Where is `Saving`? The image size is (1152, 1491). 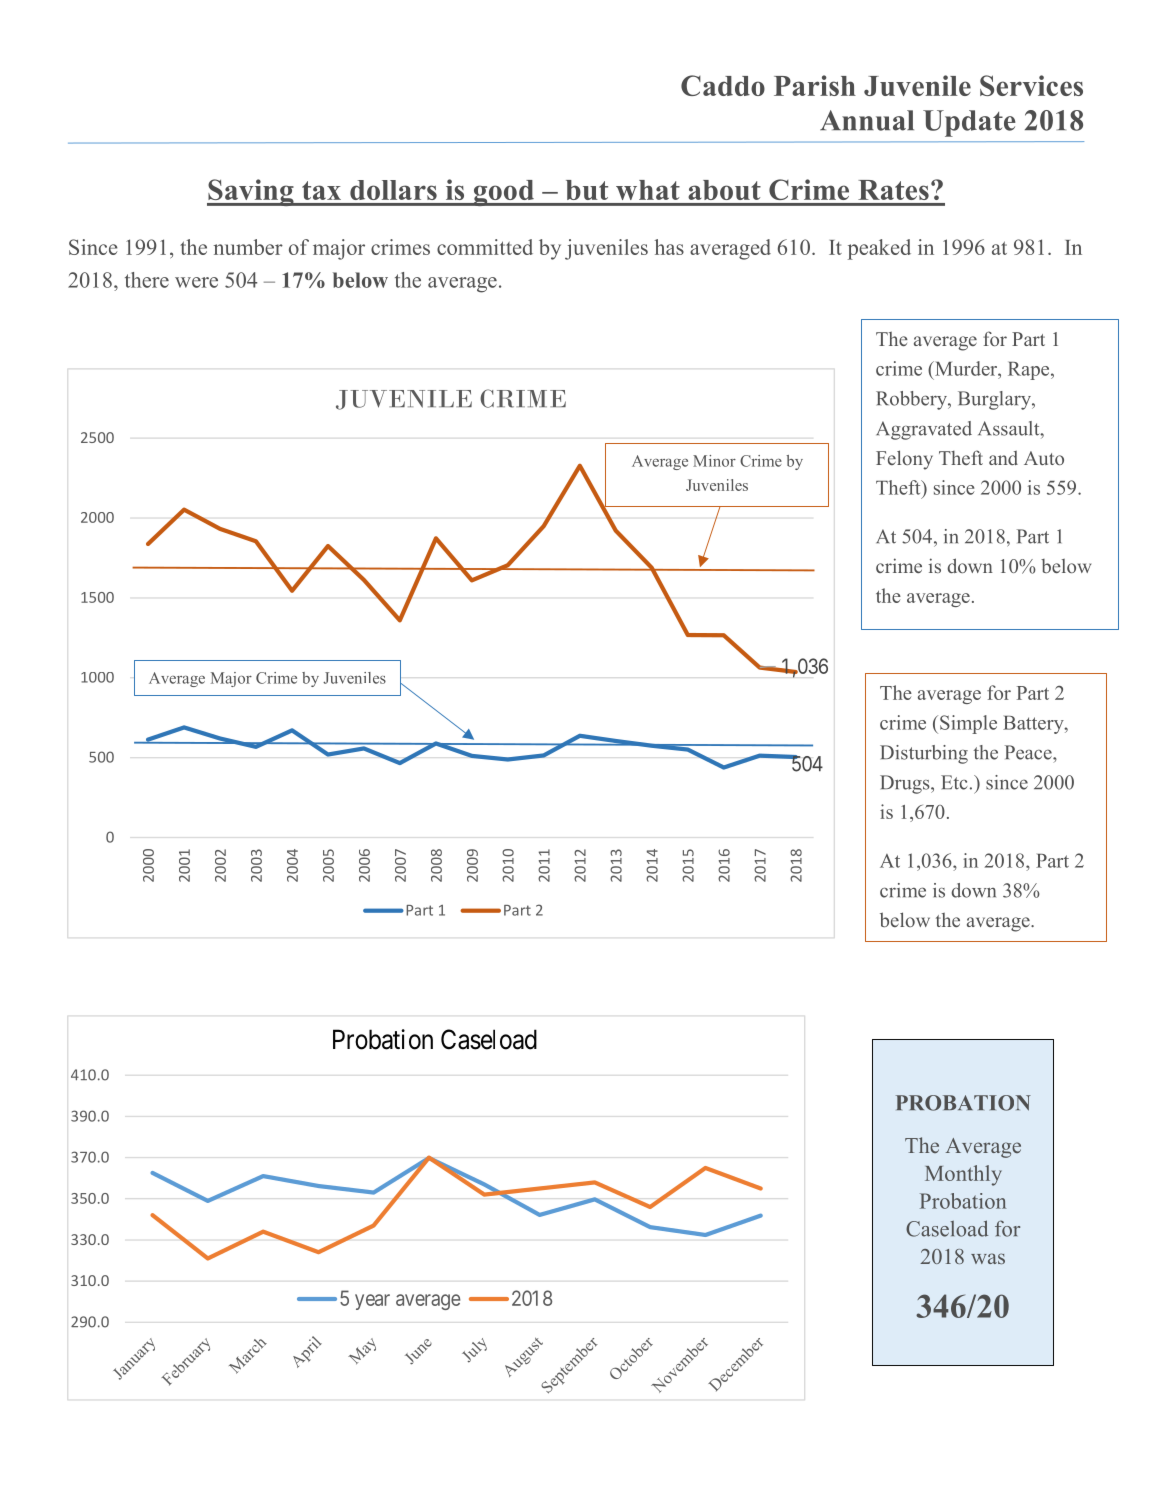 Saving is located at coordinates (251, 192).
